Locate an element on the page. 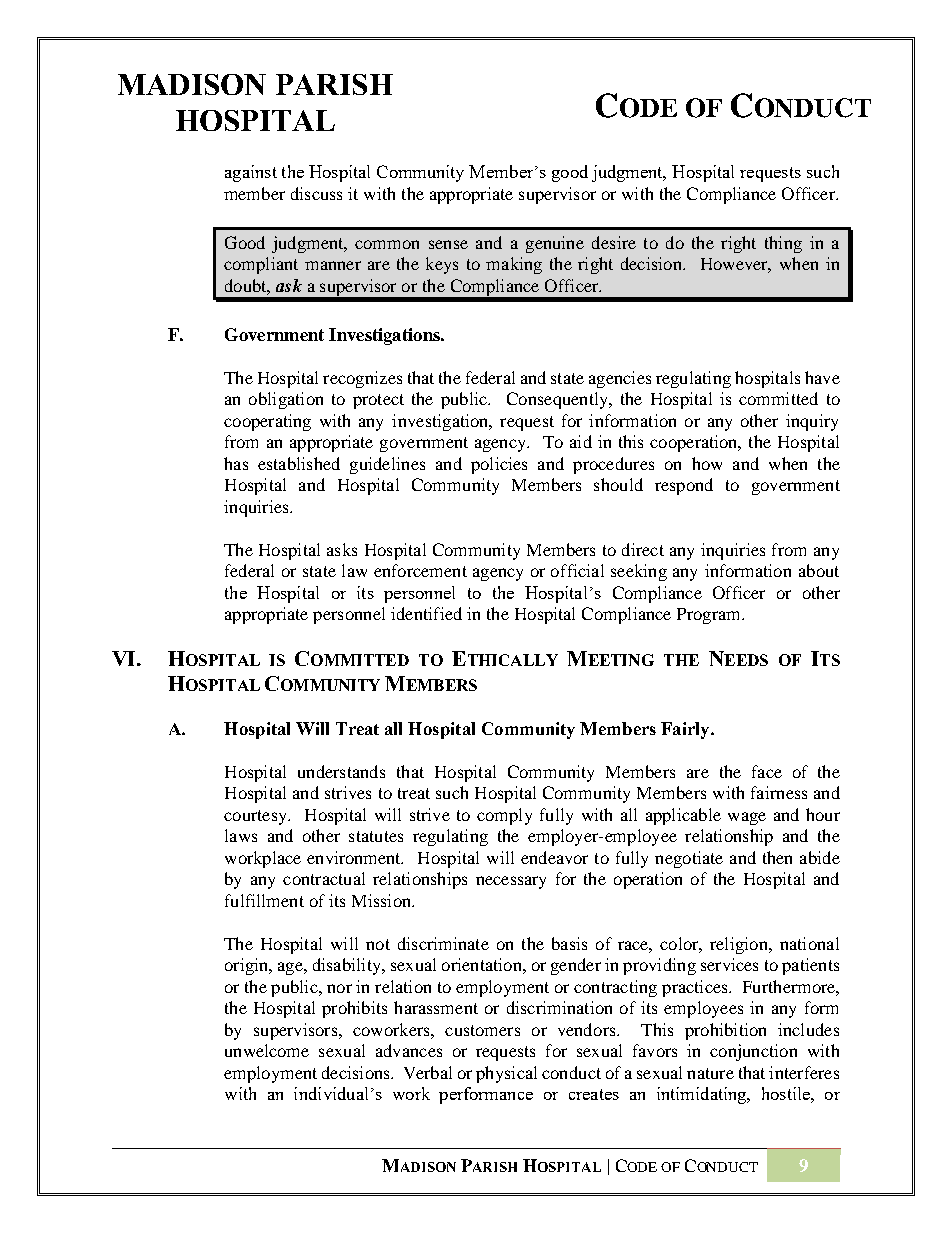 Image resolution: width=952 pixels, height=1233 pixels. physical is located at coordinates (506, 1074).
